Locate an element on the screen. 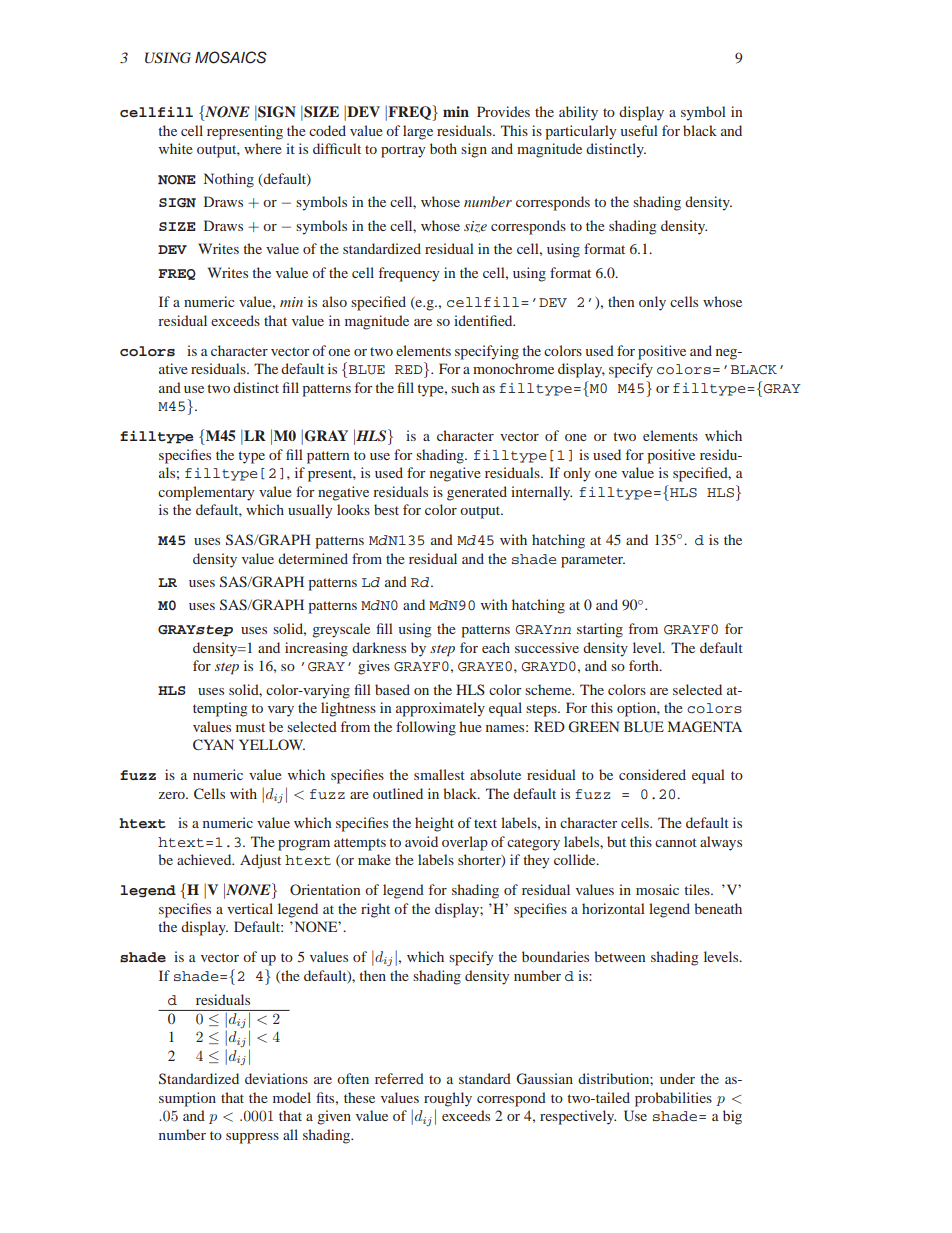 The height and width of the screenshot is (1233, 952). forth is located at coordinates (645, 665).
